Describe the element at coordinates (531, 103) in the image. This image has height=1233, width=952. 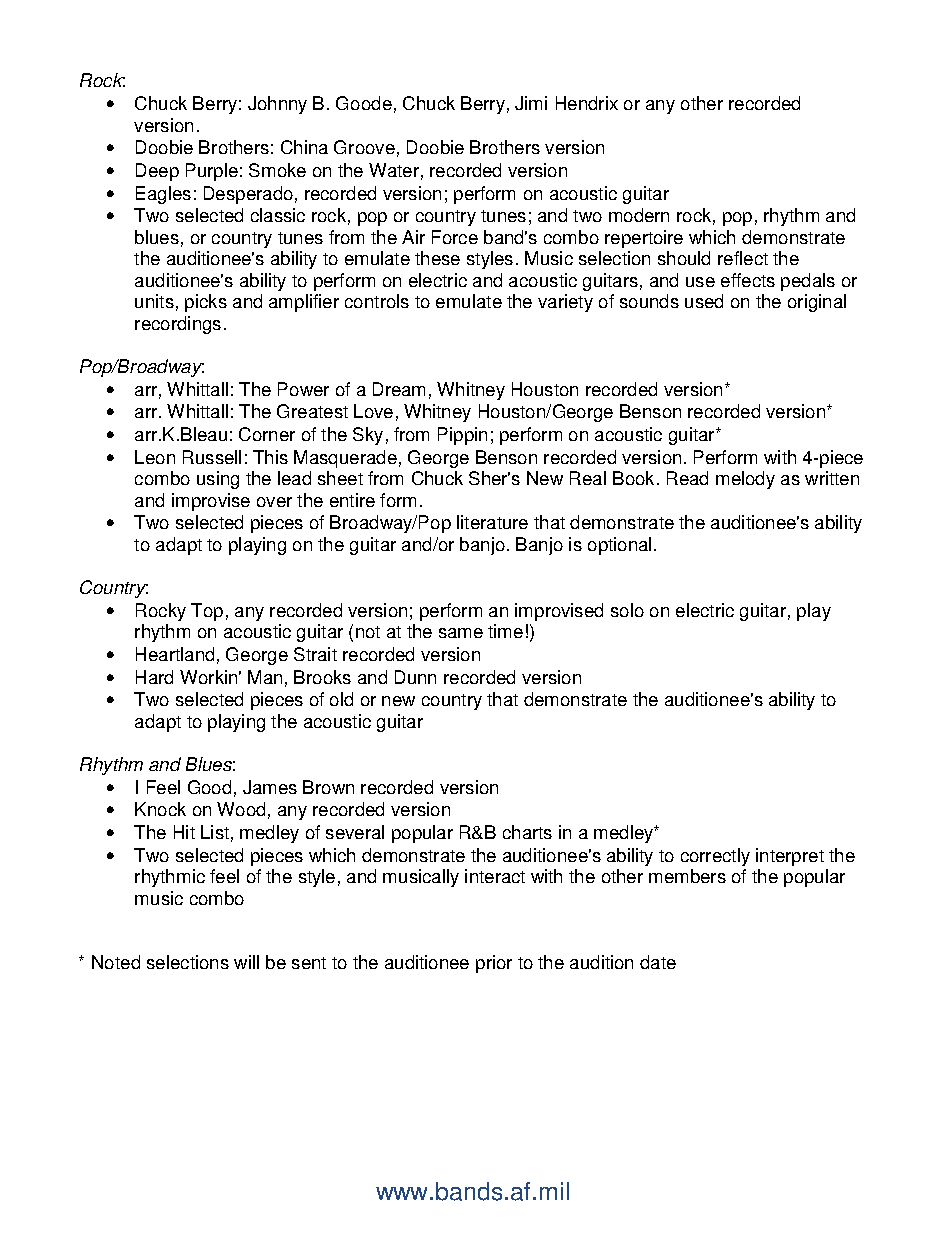
I see `Jimi` at that location.
